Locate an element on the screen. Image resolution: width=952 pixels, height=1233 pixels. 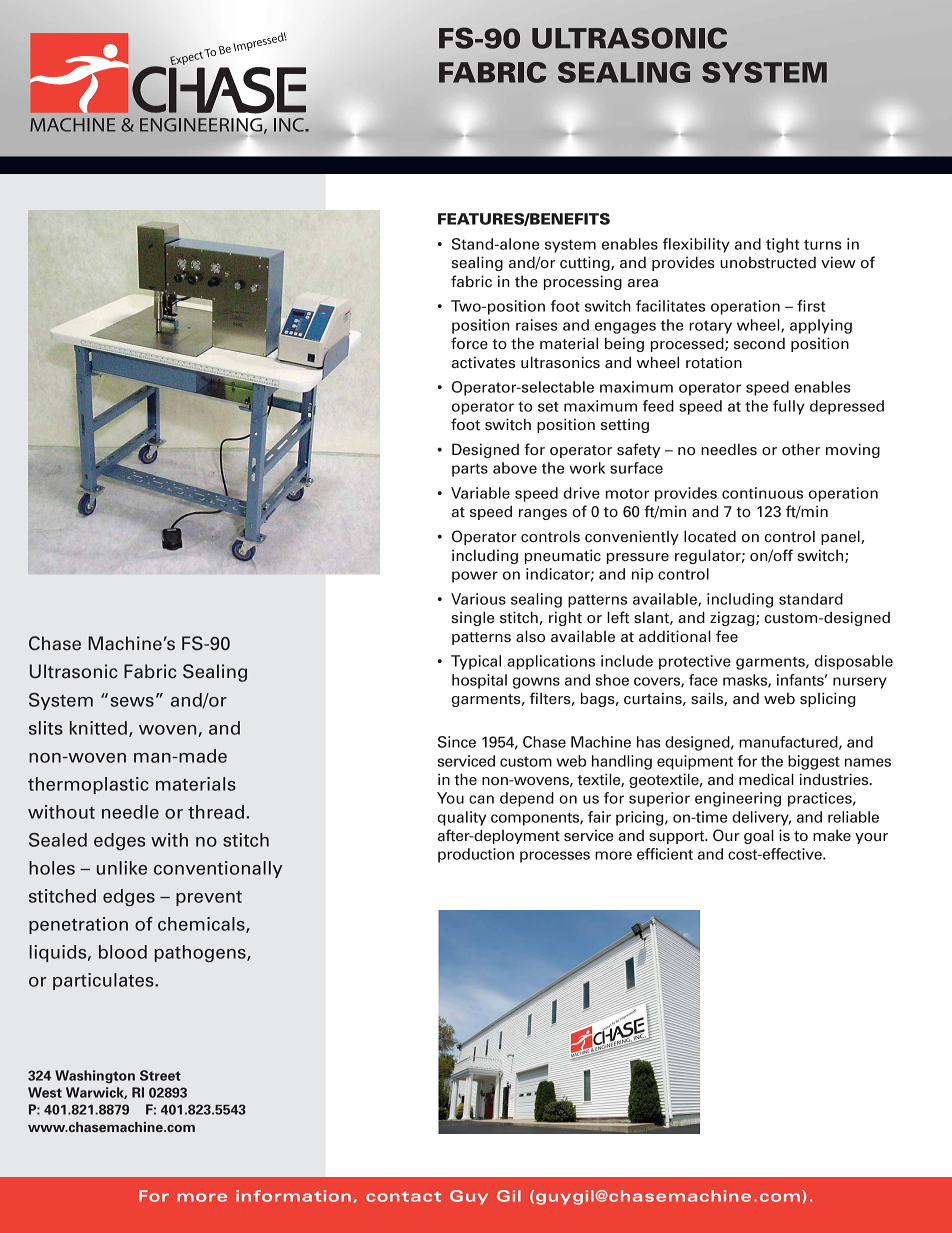
force is located at coordinates (469, 343).
